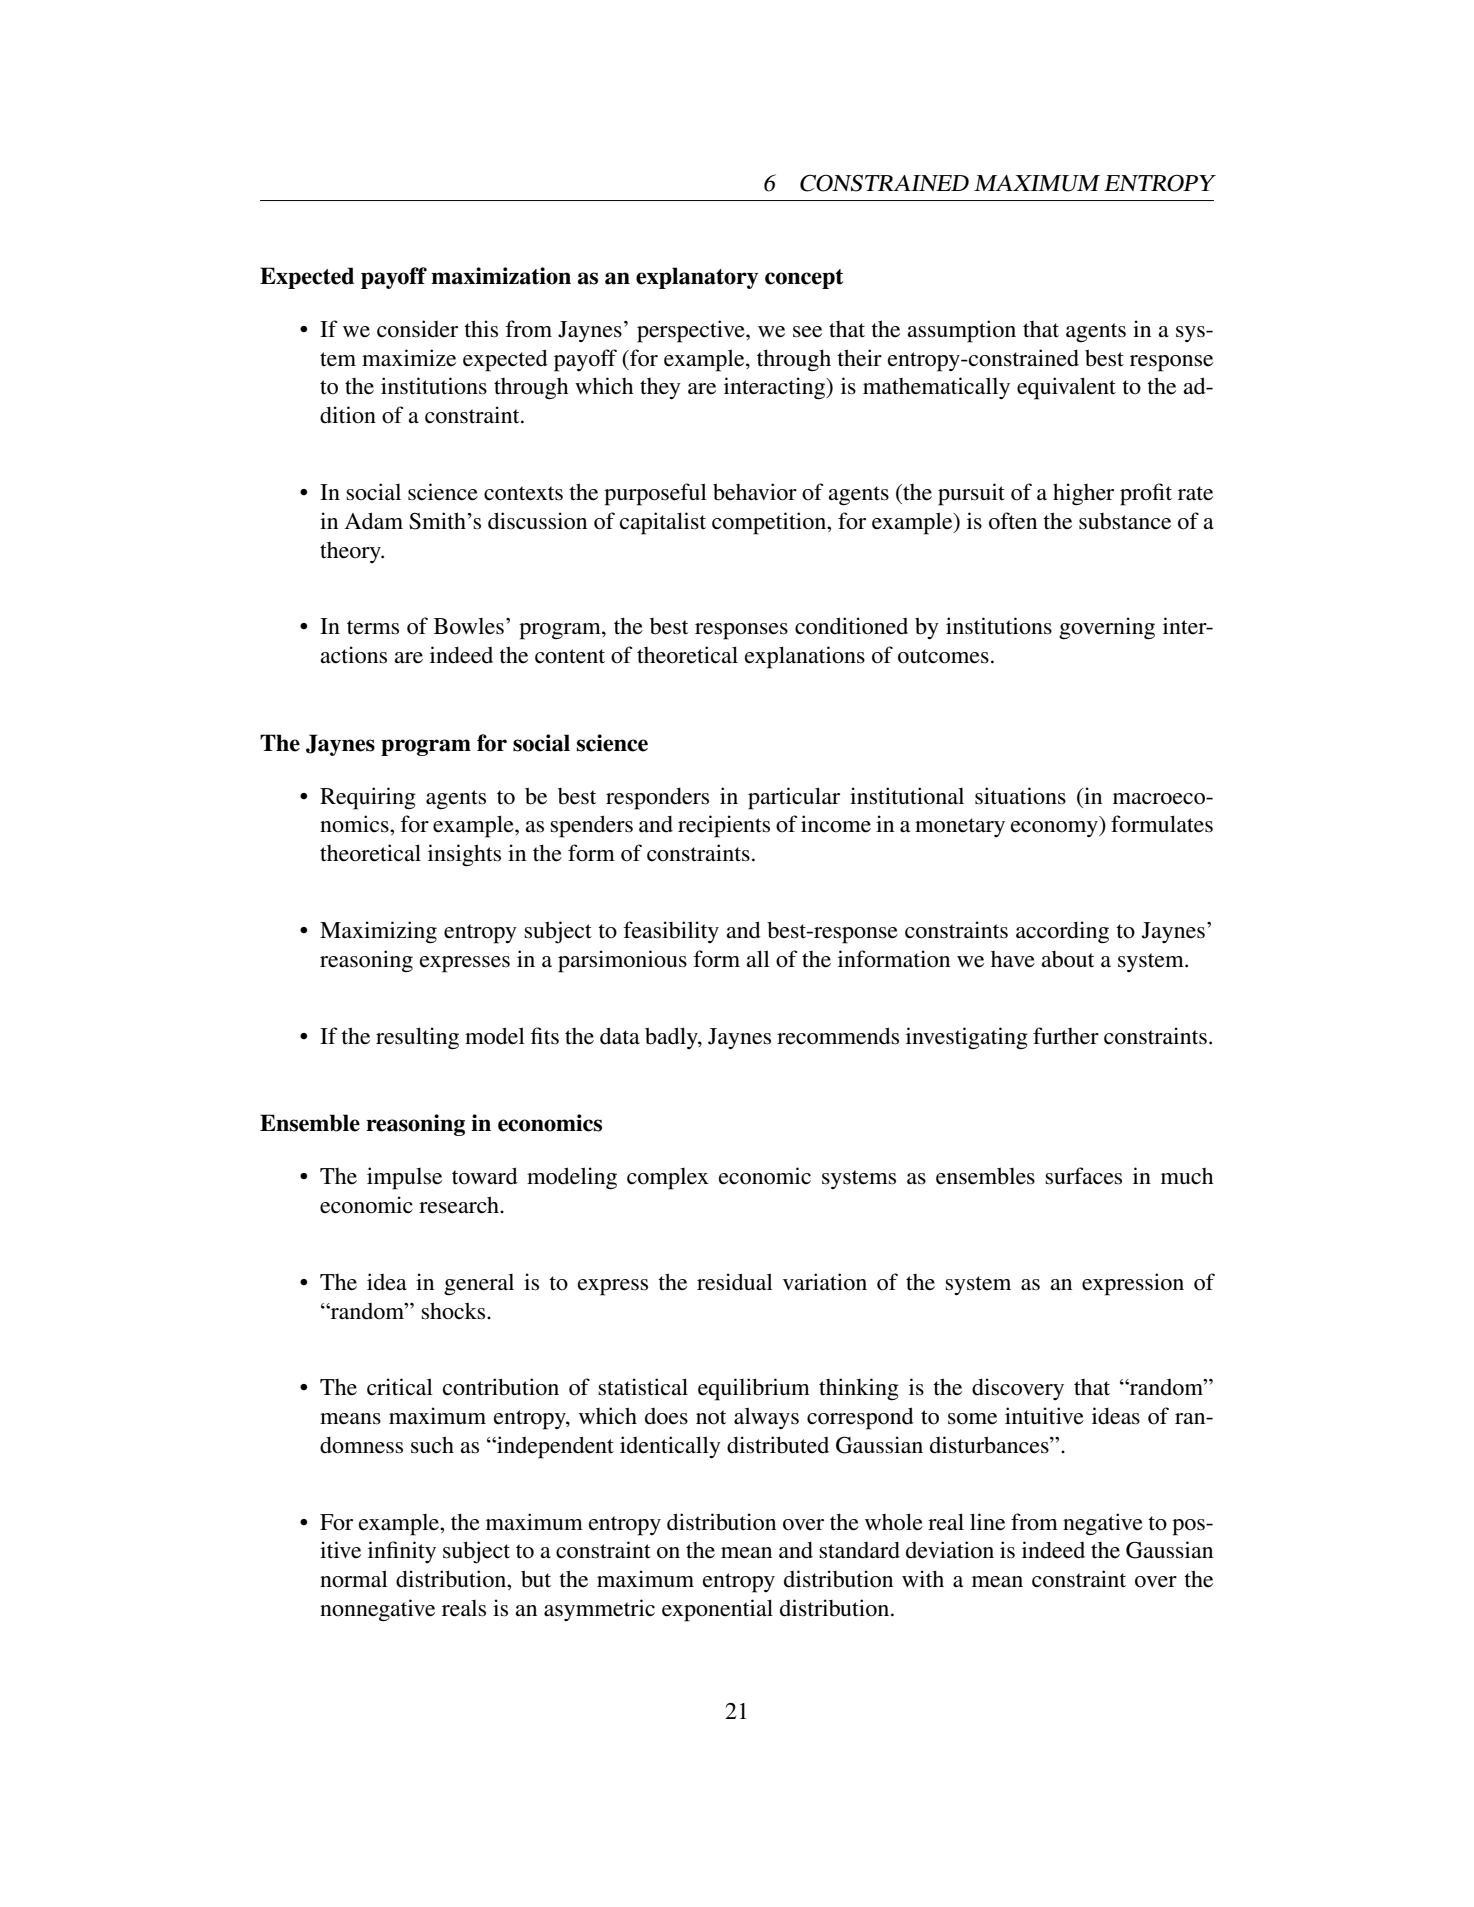  I want to click on this, so click(481, 329).
